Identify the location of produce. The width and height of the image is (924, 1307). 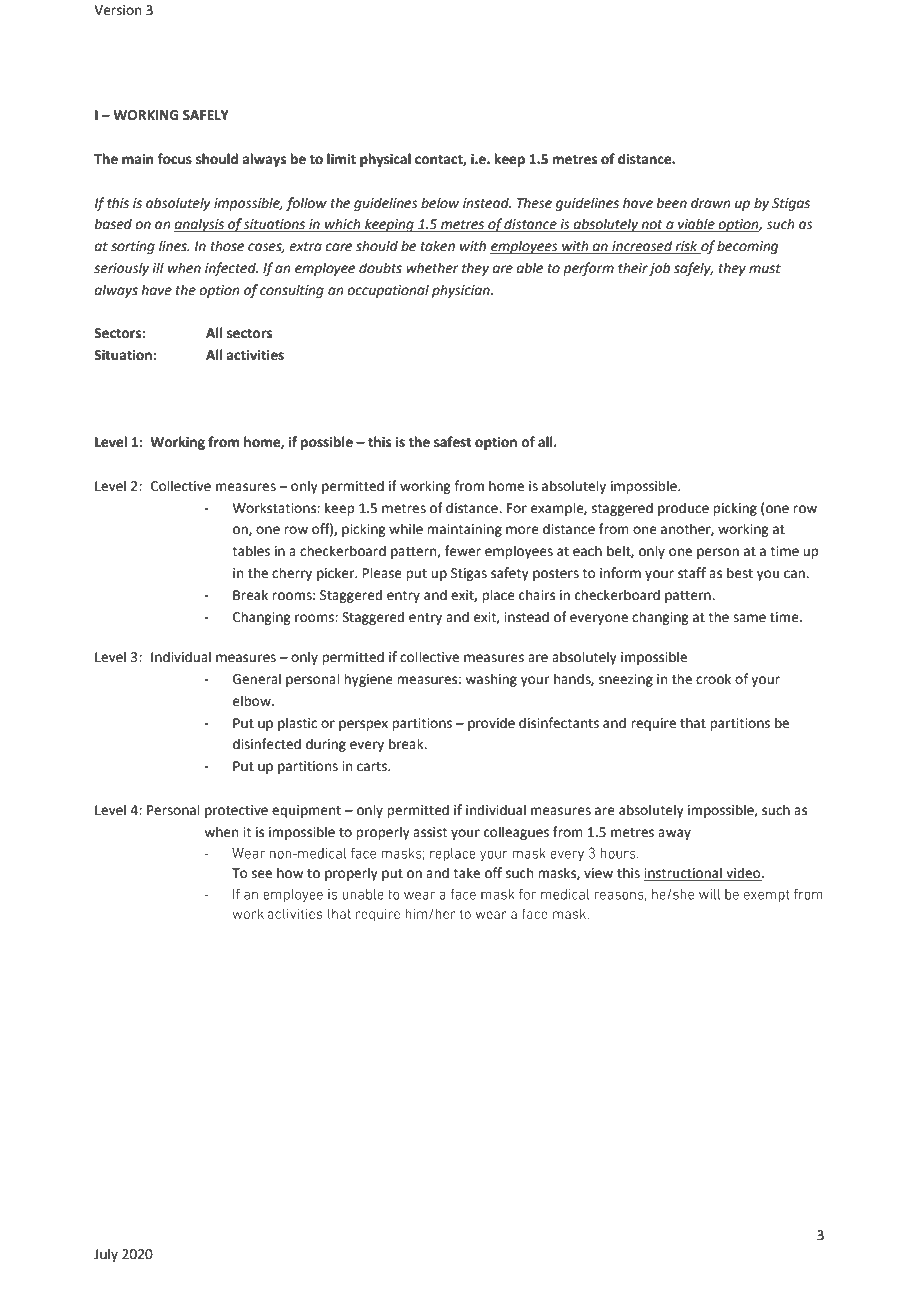
(683, 509).
